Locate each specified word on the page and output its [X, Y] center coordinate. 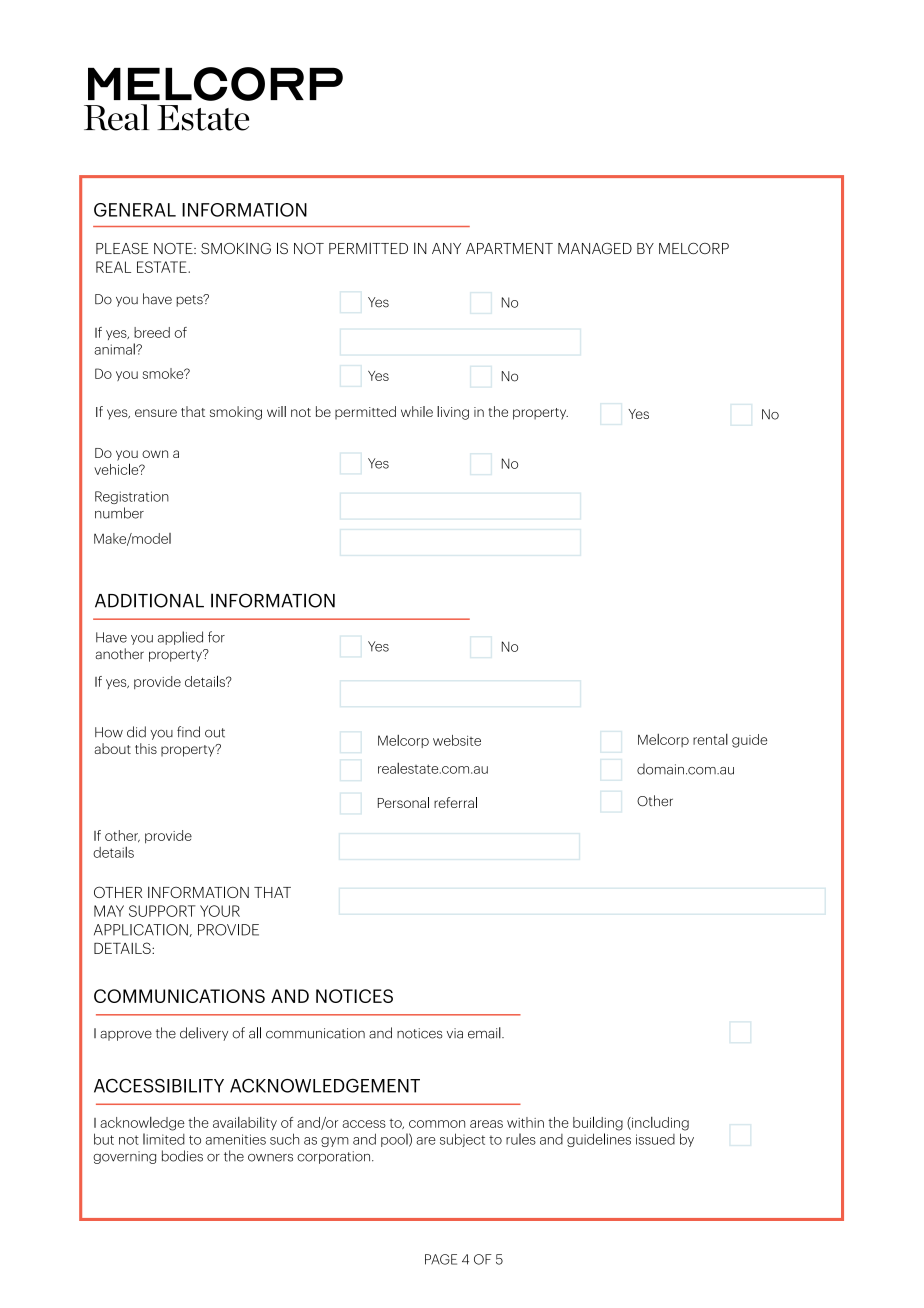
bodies [182, 1156]
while [417, 411]
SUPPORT [162, 911]
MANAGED [595, 248]
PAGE [441, 1259]
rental [710, 739]
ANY [446, 248]
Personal [403, 802]
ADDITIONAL [149, 600]
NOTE [174, 248]
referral [455, 802]
